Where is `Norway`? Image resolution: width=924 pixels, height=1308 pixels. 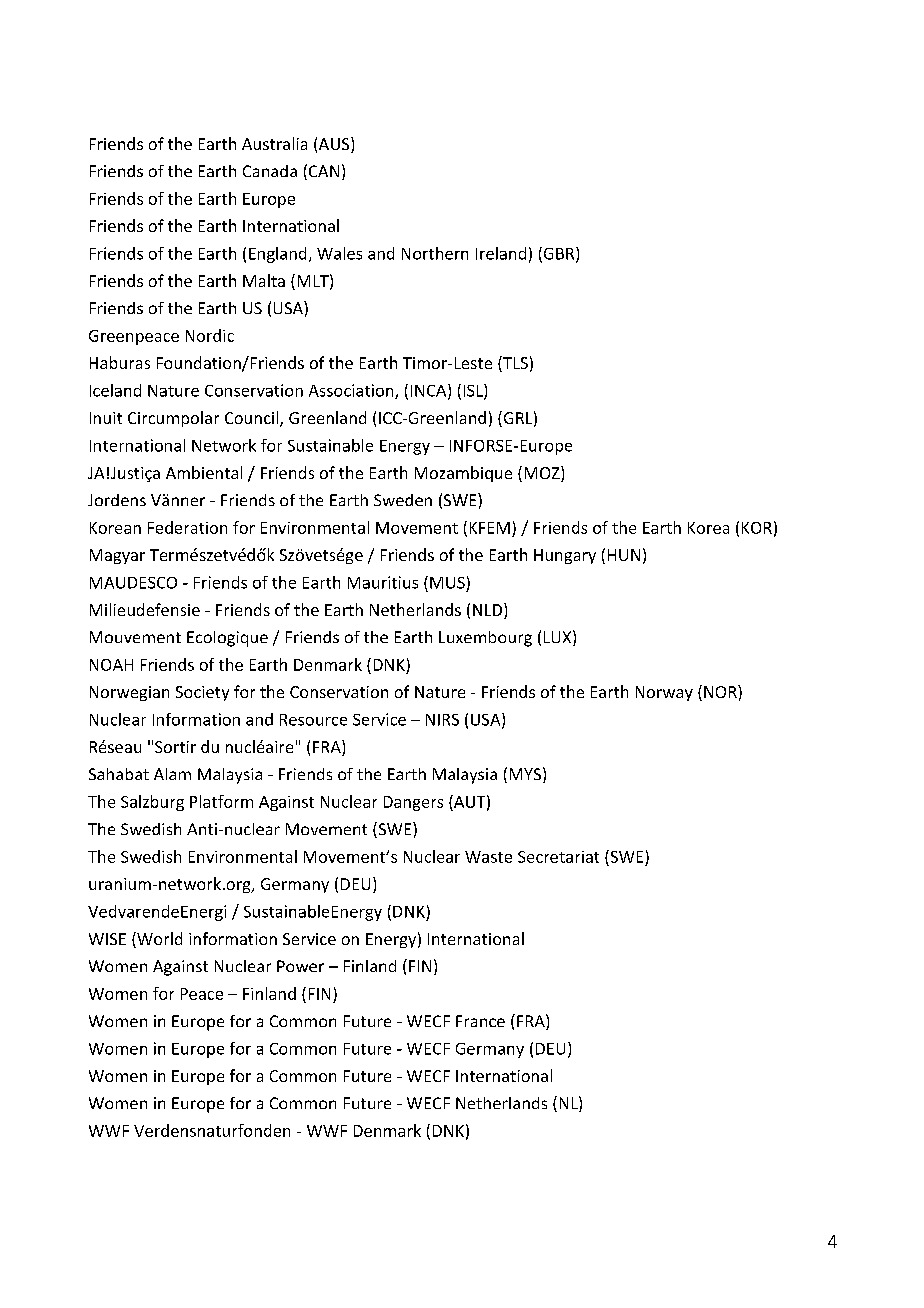
Norway is located at coordinates (664, 693).
